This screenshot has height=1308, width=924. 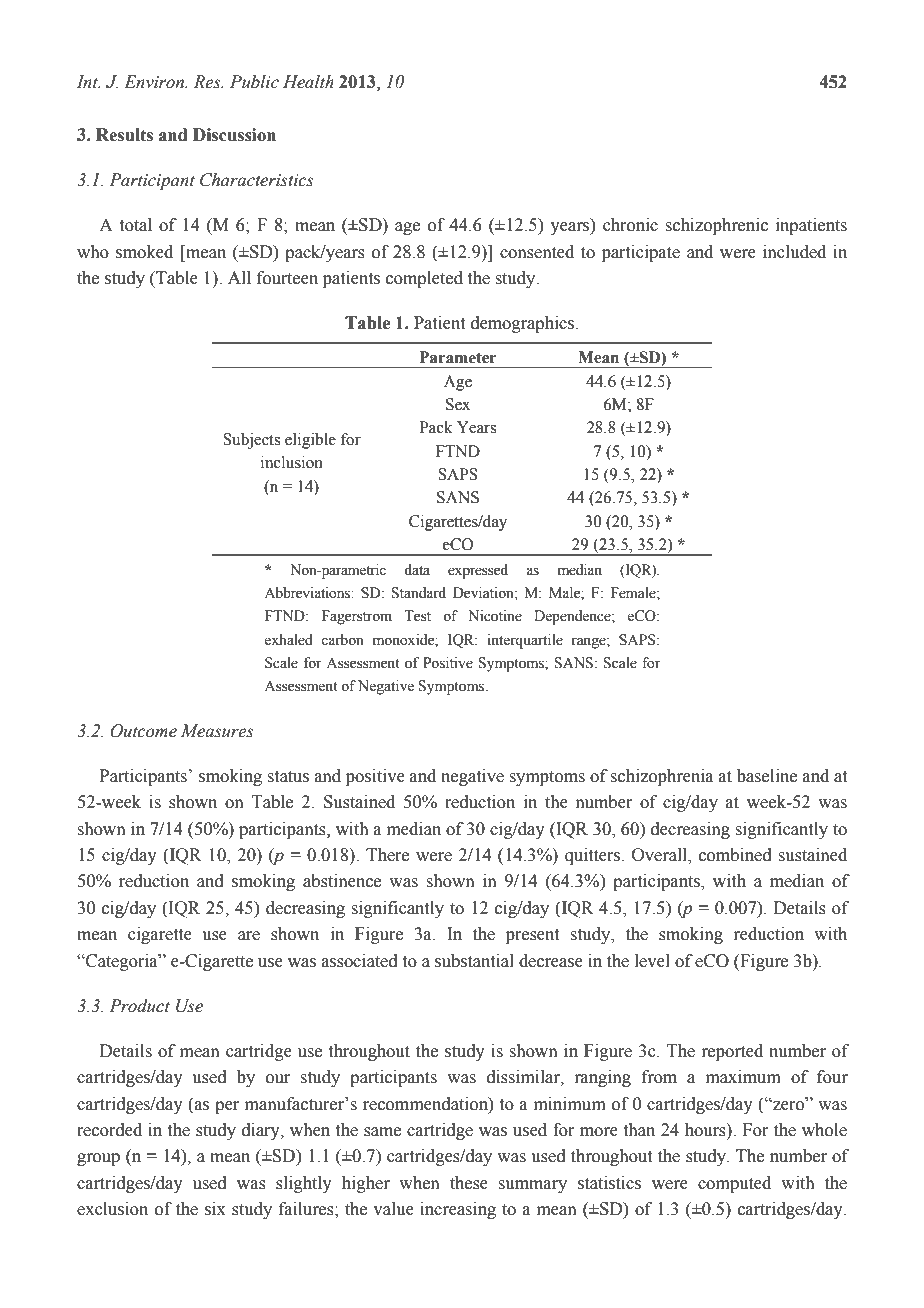 I want to click on Health, so click(x=308, y=82).
